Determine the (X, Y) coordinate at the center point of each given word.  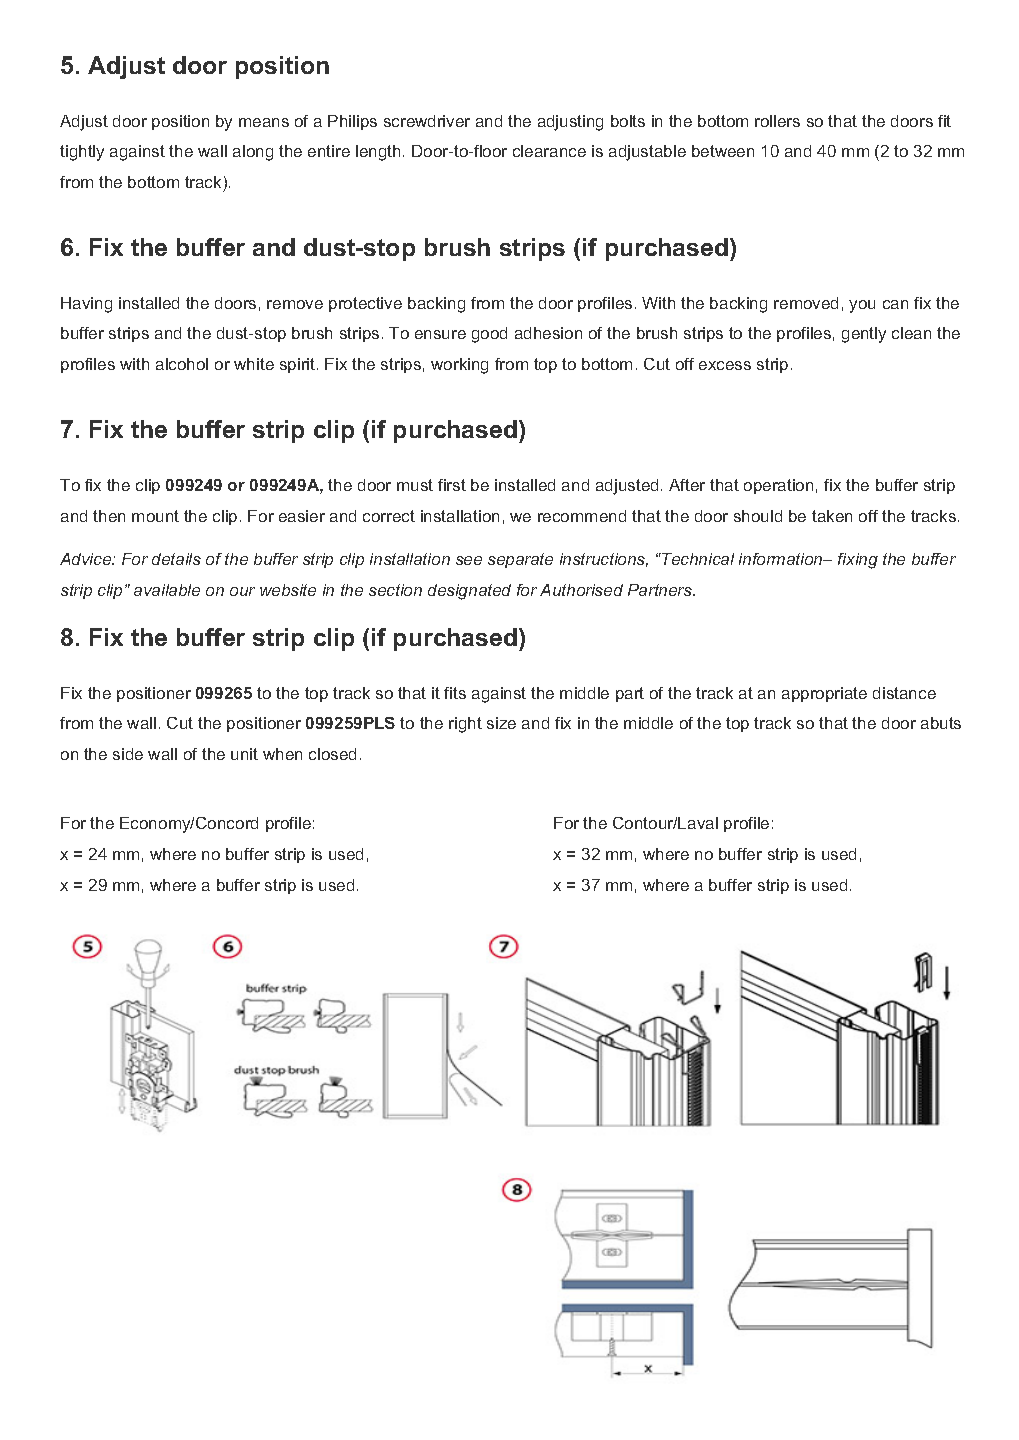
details (176, 559)
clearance (549, 151)
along (253, 153)
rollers (777, 121)
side (128, 754)
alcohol (182, 364)
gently (864, 335)
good (489, 335)
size (501, 723)
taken (832, 516)
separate (520, 560)
